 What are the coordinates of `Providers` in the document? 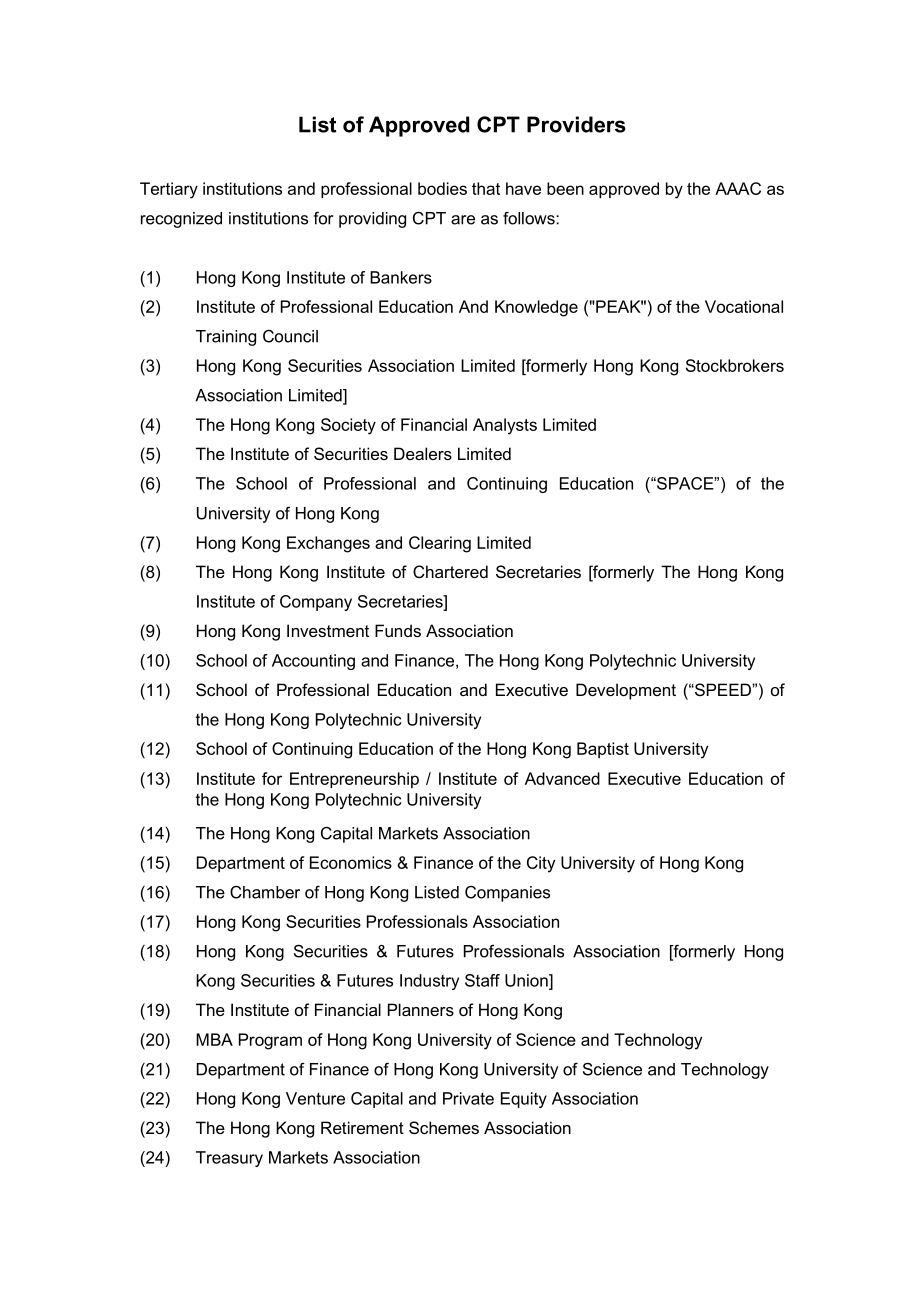 It's located at (576, 124).
